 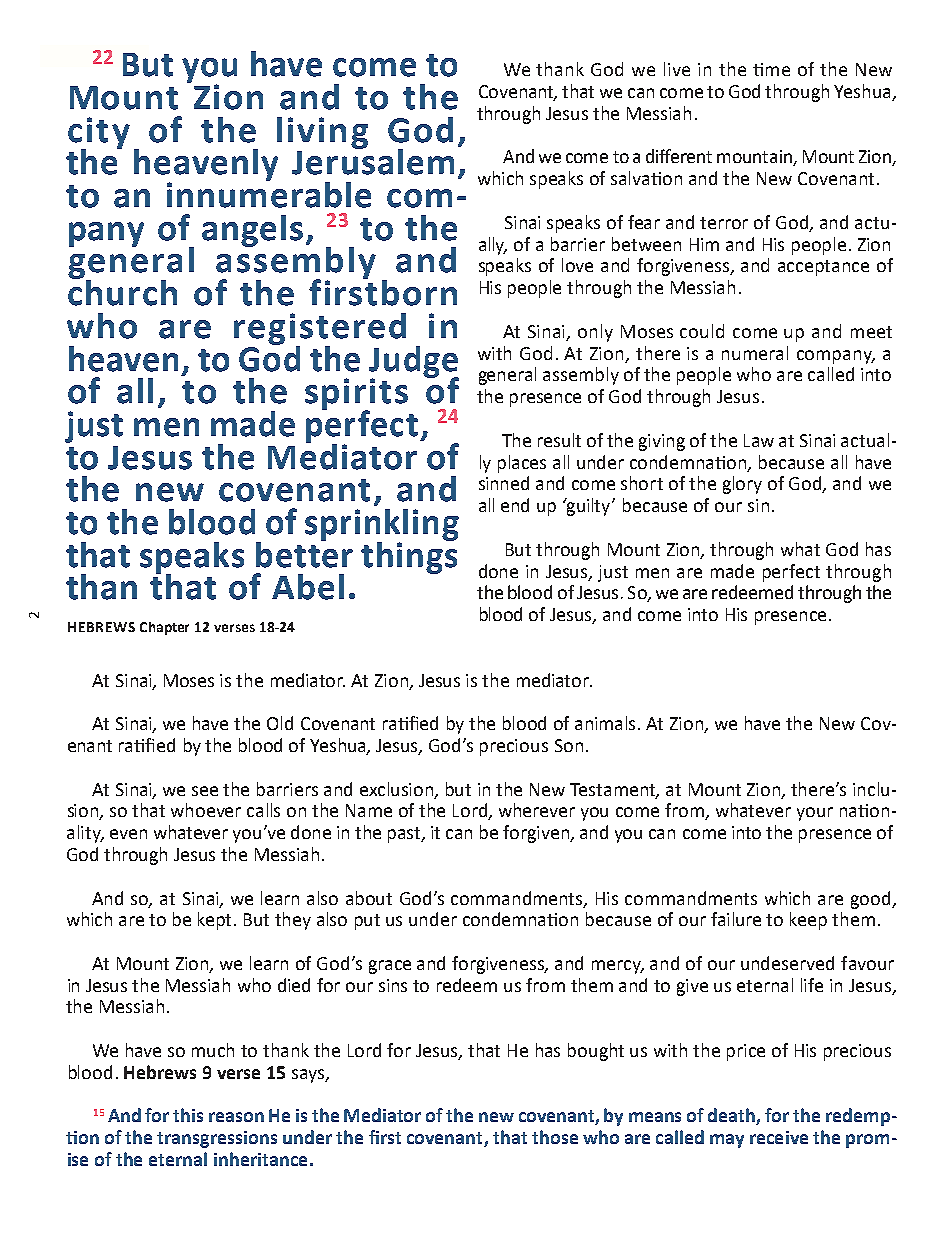 What do you see at coordinates (808, 921) in the screenshot?
I see `keep` at bounding box center [808, 921].
